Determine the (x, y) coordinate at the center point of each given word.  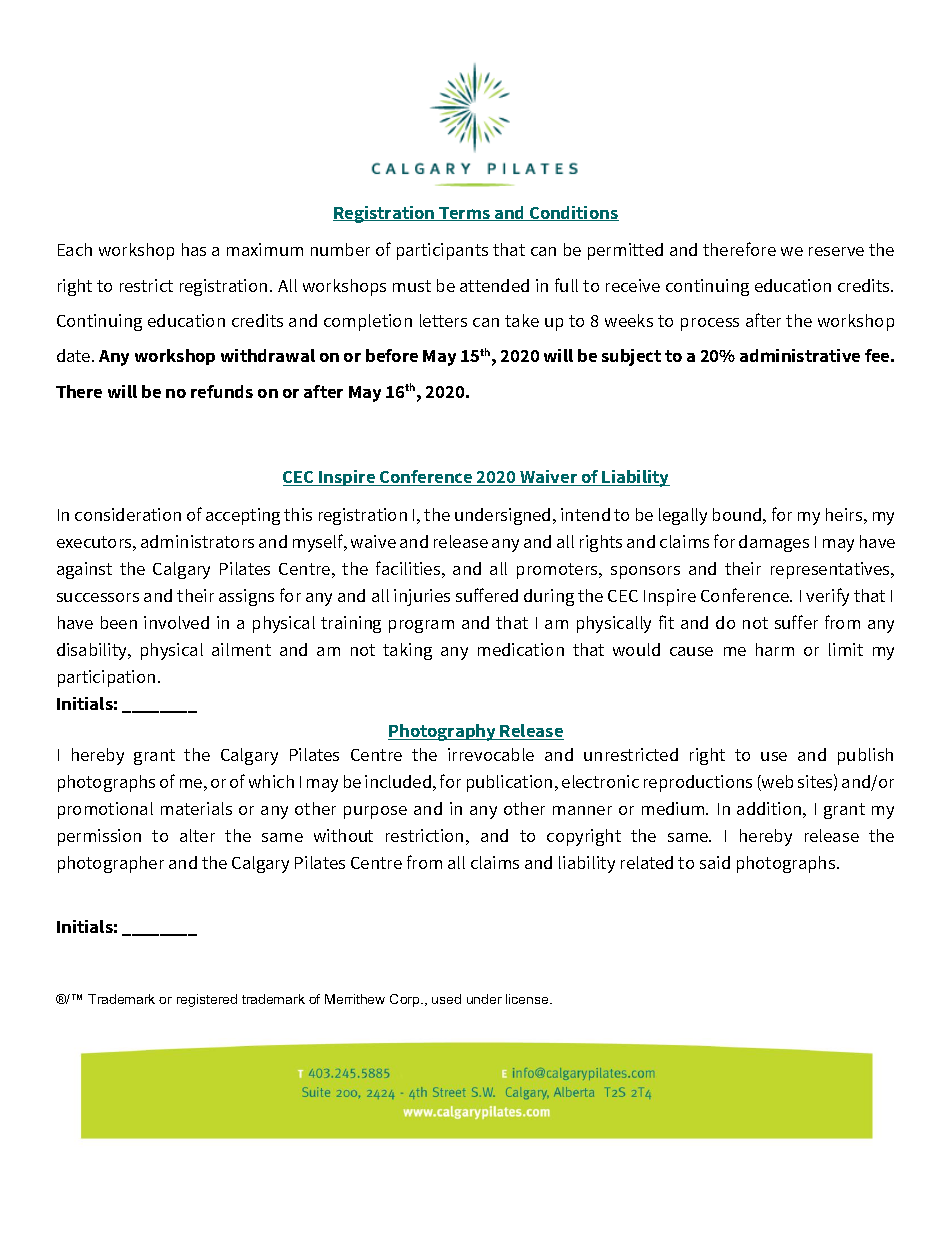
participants (442, 251)
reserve (836, 251)
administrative (800, 355)
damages (774, 543)
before (392, 355)
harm (775, 649)
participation (106, 678)
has (194, 249)
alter (197, 835)
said (715, 862)
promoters (558, 571)
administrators (197, 541)
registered (207, 1000)
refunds (222, 391)
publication (509, 783)
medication (521, 649)
